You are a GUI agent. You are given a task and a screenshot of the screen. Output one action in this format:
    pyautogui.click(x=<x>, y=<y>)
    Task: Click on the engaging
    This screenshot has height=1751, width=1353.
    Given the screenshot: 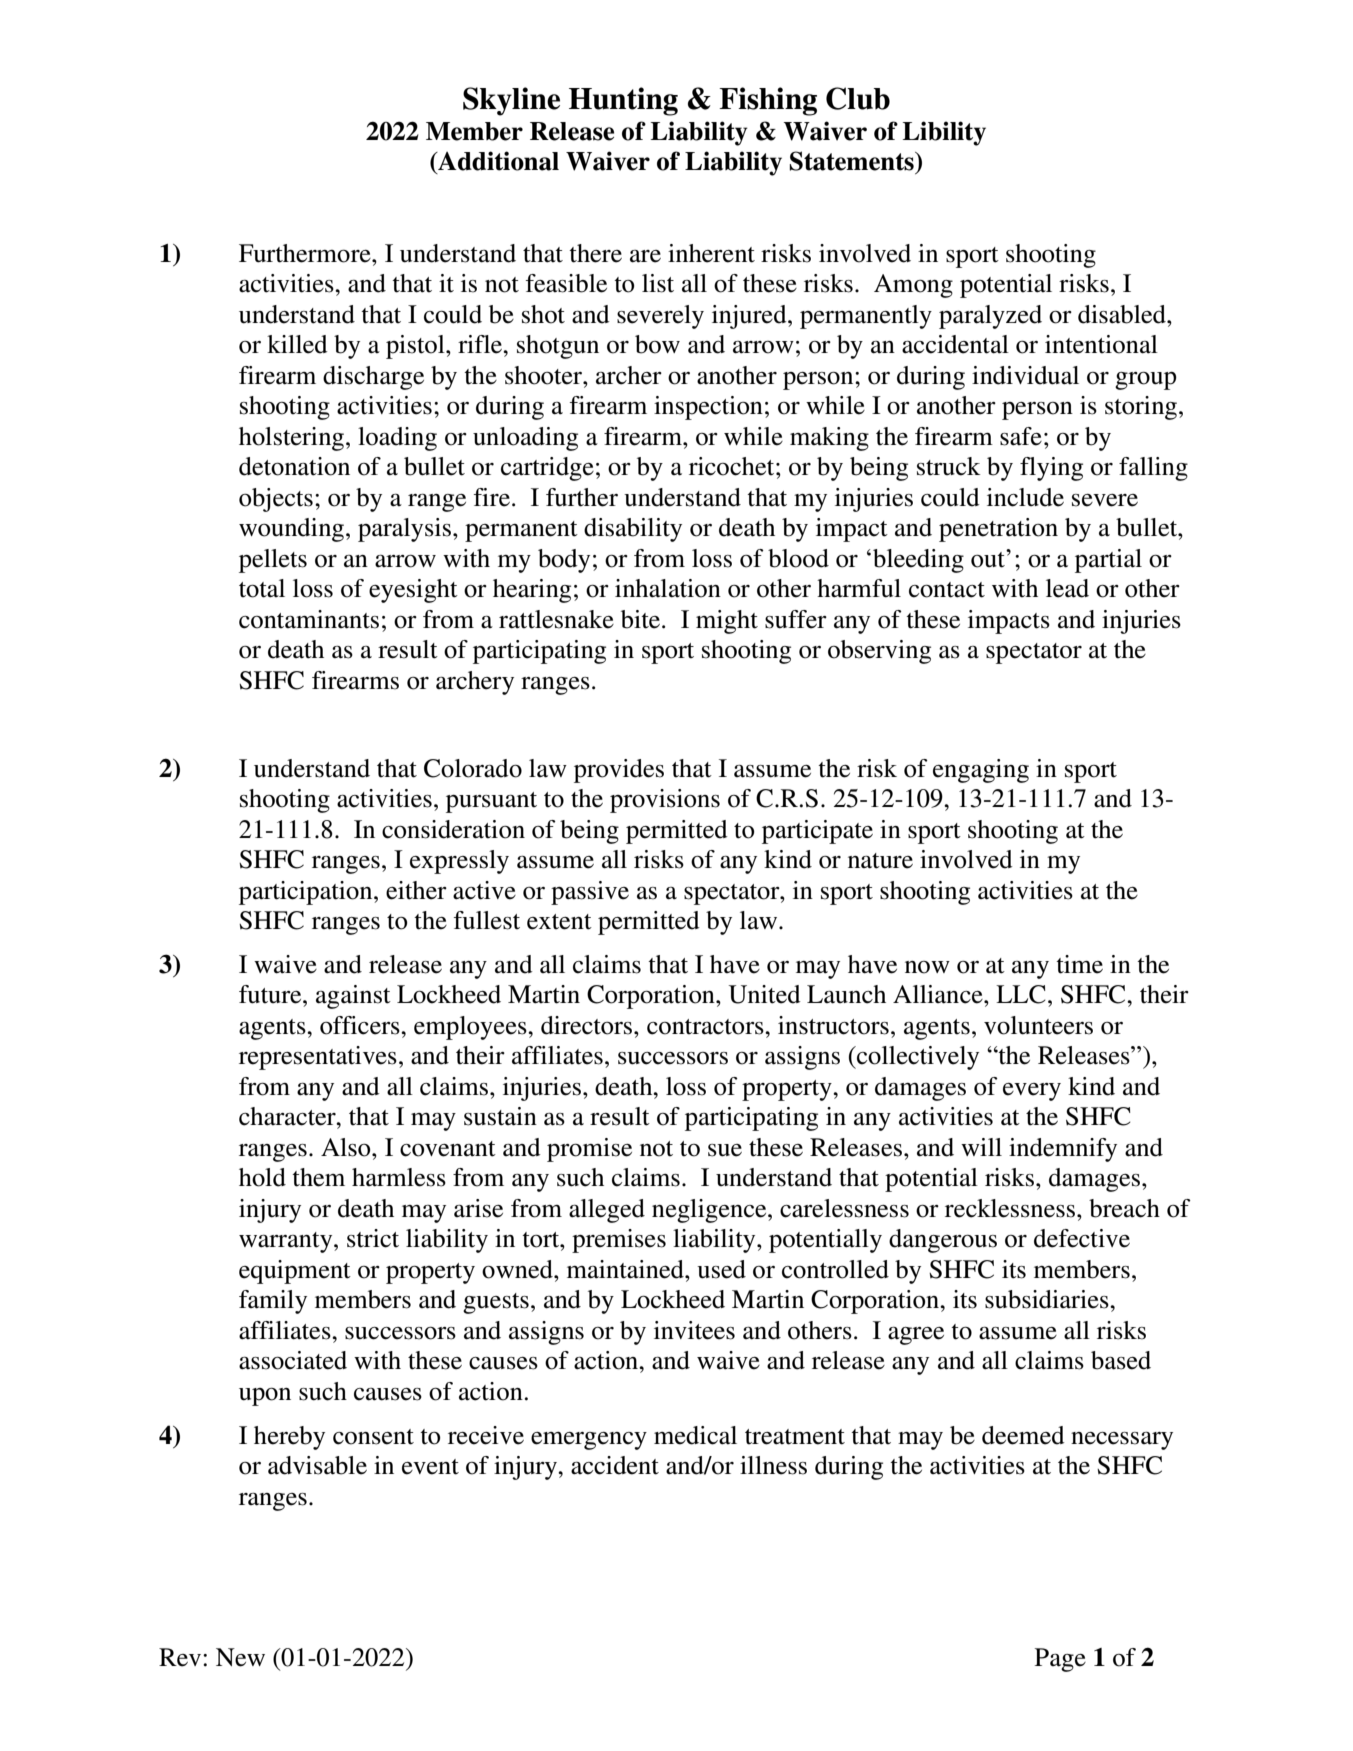 What is the action you would take?
    pyautogui.click(x=981, y=771)
